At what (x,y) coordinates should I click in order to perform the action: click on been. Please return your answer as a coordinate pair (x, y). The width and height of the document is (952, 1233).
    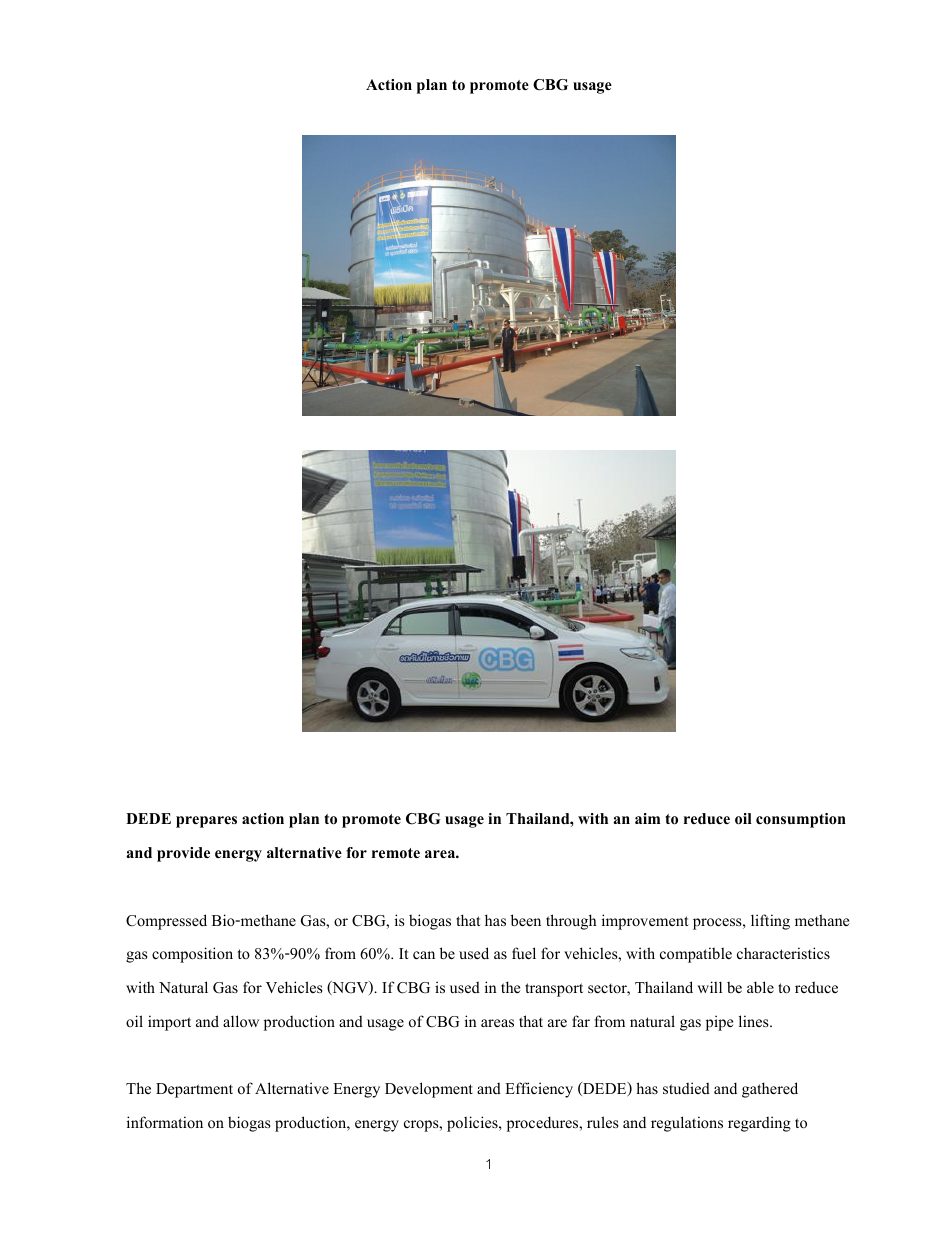
    Looking at the image, I should click on (526, 920).
